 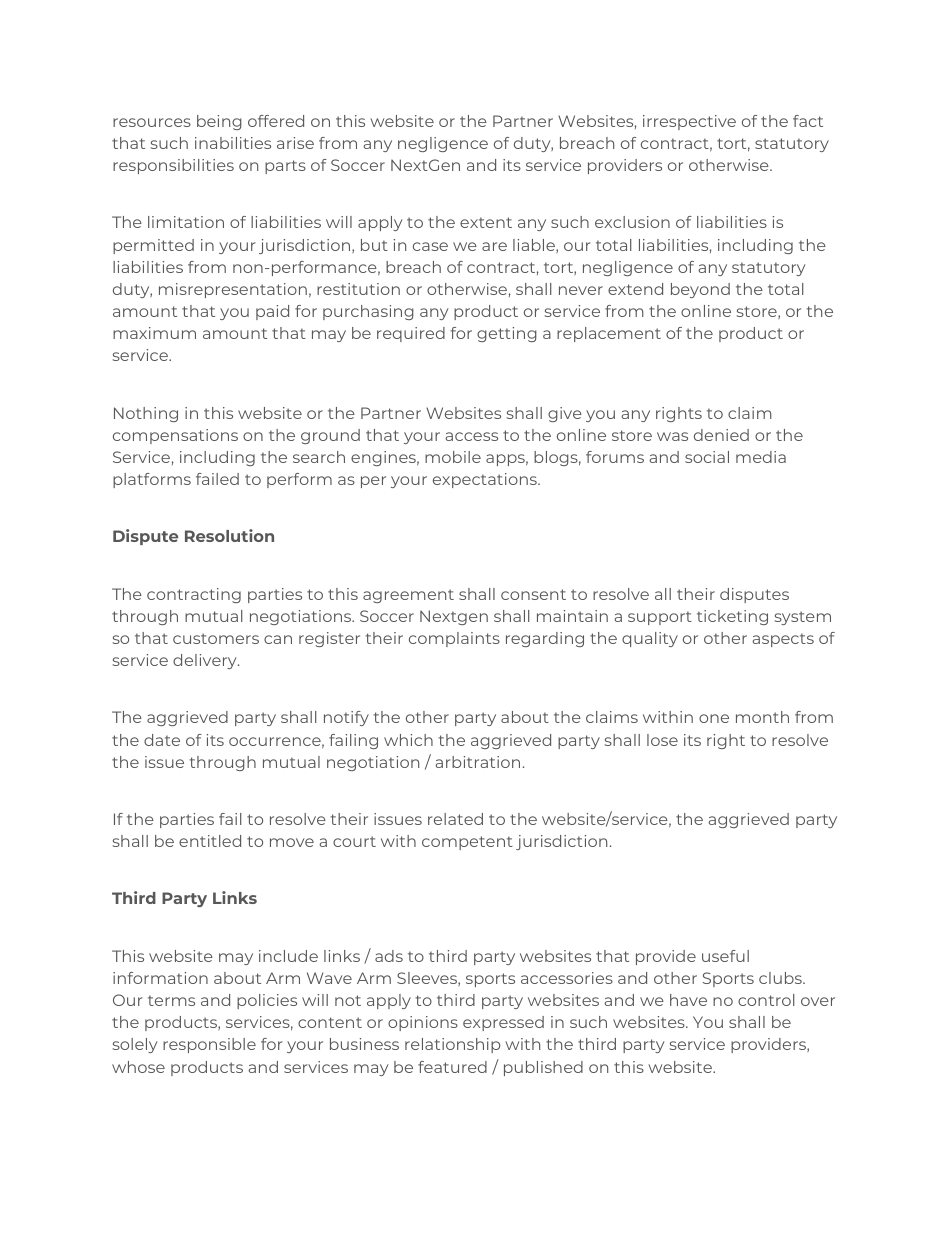 What do you see at coordinates (209, 1045) in the screenshot?
I see `responsible` at bounding box center [209, 1045].
